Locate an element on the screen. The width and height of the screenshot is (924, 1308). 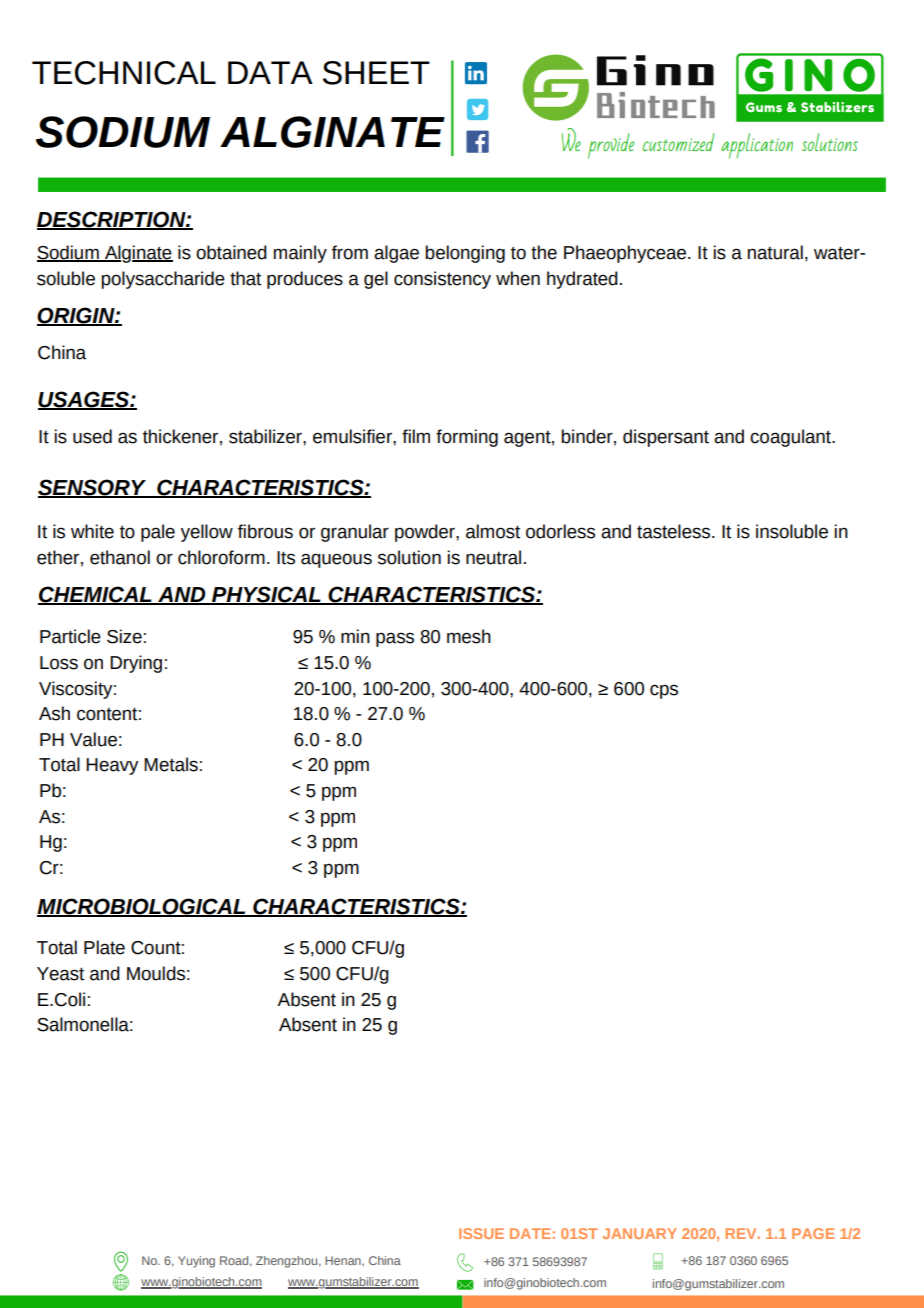
TECHNICAL is located at coordinates (124, 73).
